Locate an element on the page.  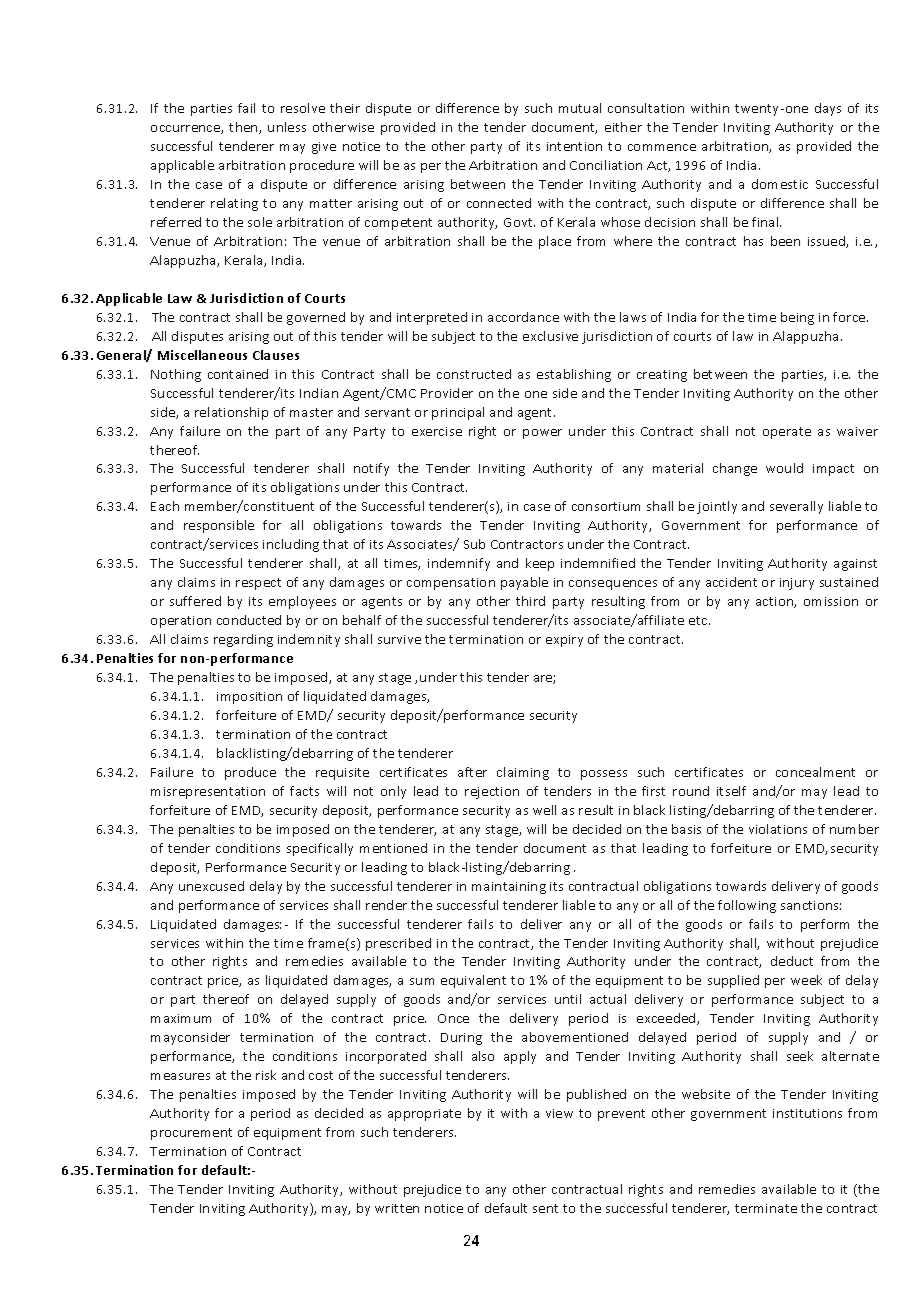
intention is located at coordinates (574, 146).
